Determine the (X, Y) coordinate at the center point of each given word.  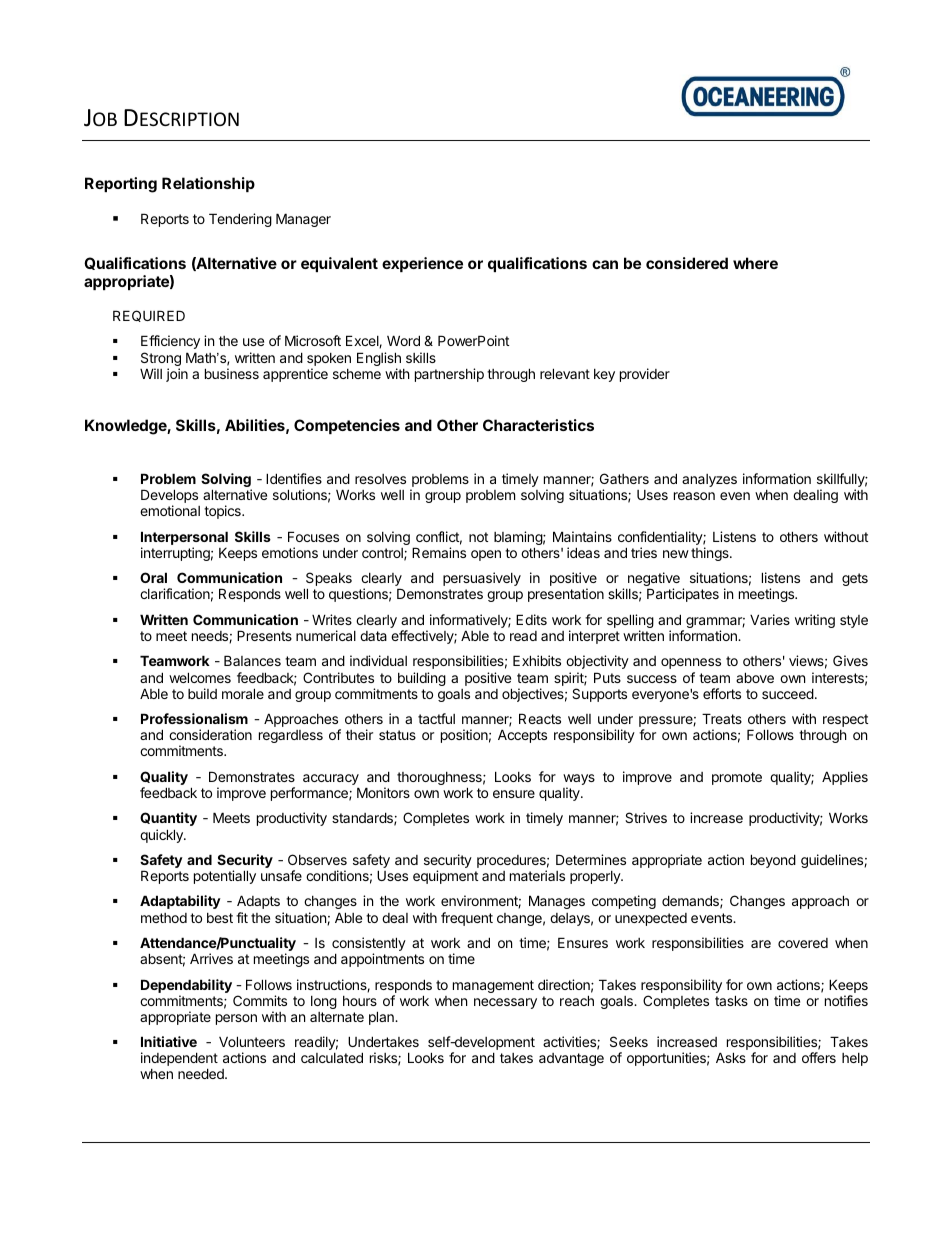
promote (737, 778)
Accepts (522, 736)
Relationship (208, 184)
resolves (380, 479)
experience (422, 264)
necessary (505, 1003)
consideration (210, 734)
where (755, 263)
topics (223, 512)
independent (179, 1060)
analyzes (709, 480)
